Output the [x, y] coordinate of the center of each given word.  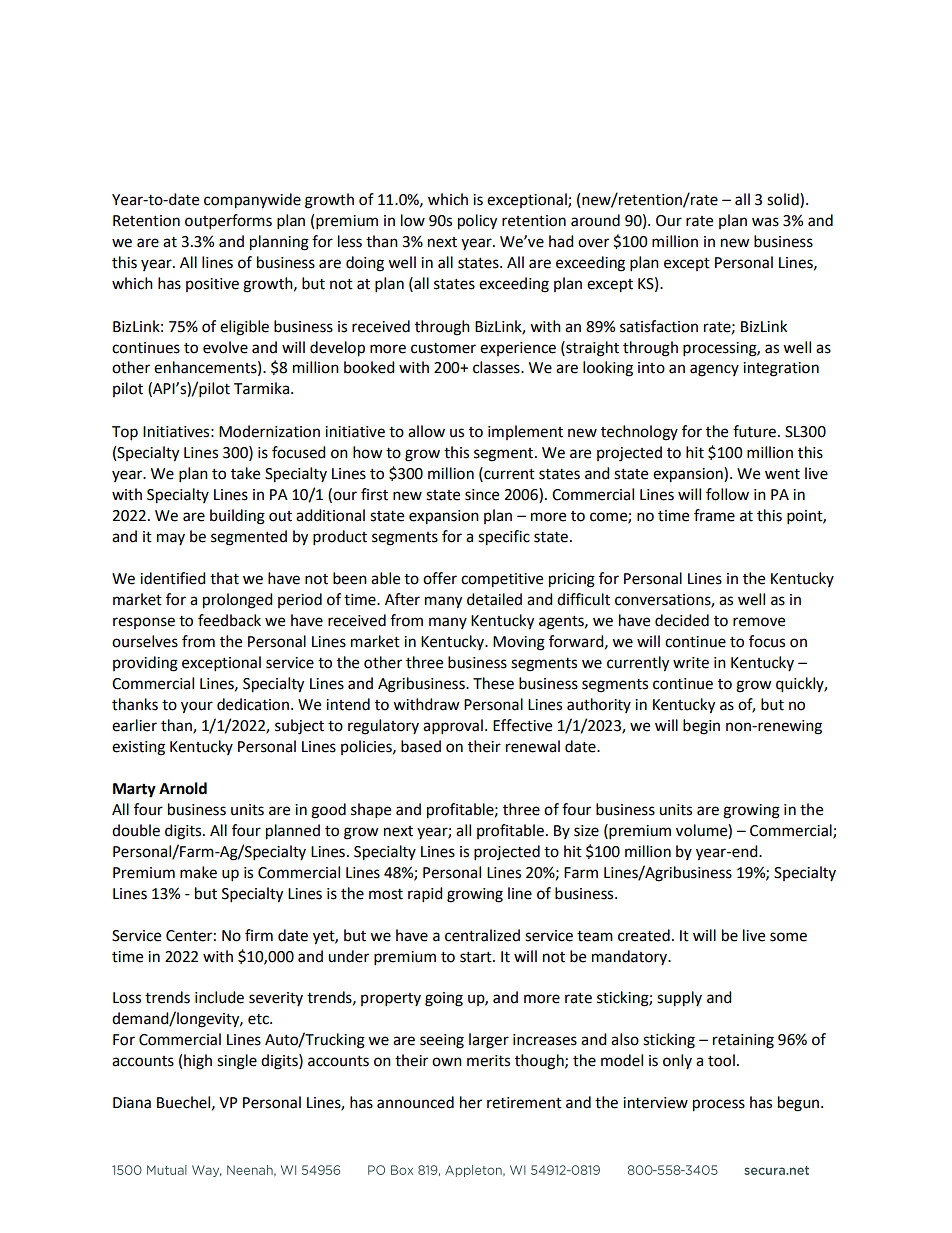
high [198, 1062]
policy [477, 222]
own [447, 1062]
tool [721, 1060]
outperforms [228, 222]
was [765, 222]
